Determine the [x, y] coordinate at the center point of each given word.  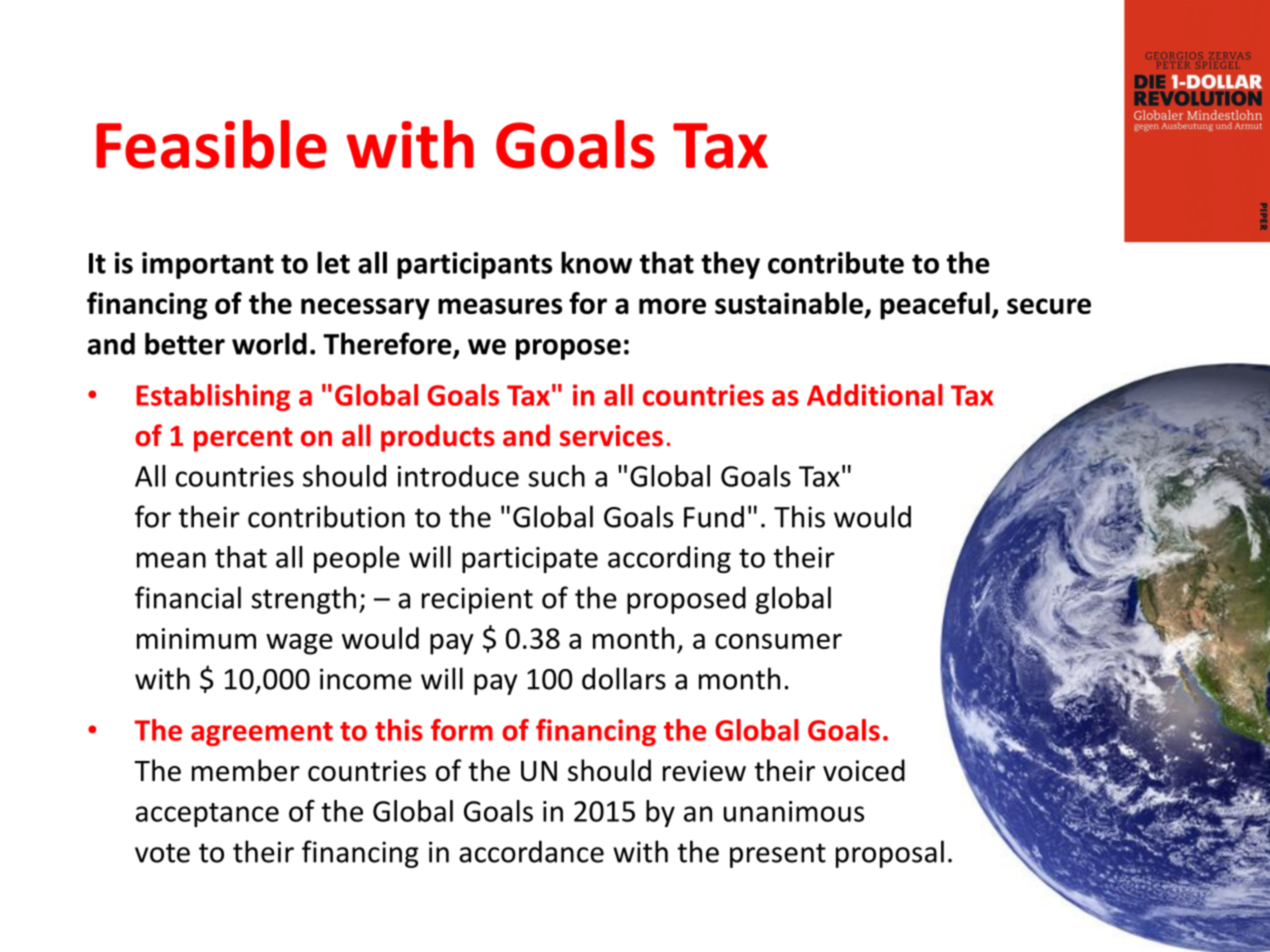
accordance [531, 851]
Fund [714, 516]
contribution [326, 516]
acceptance [207, 815]
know [596, 262]
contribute [836, 262]
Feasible [211, 144]
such [556, 476]
